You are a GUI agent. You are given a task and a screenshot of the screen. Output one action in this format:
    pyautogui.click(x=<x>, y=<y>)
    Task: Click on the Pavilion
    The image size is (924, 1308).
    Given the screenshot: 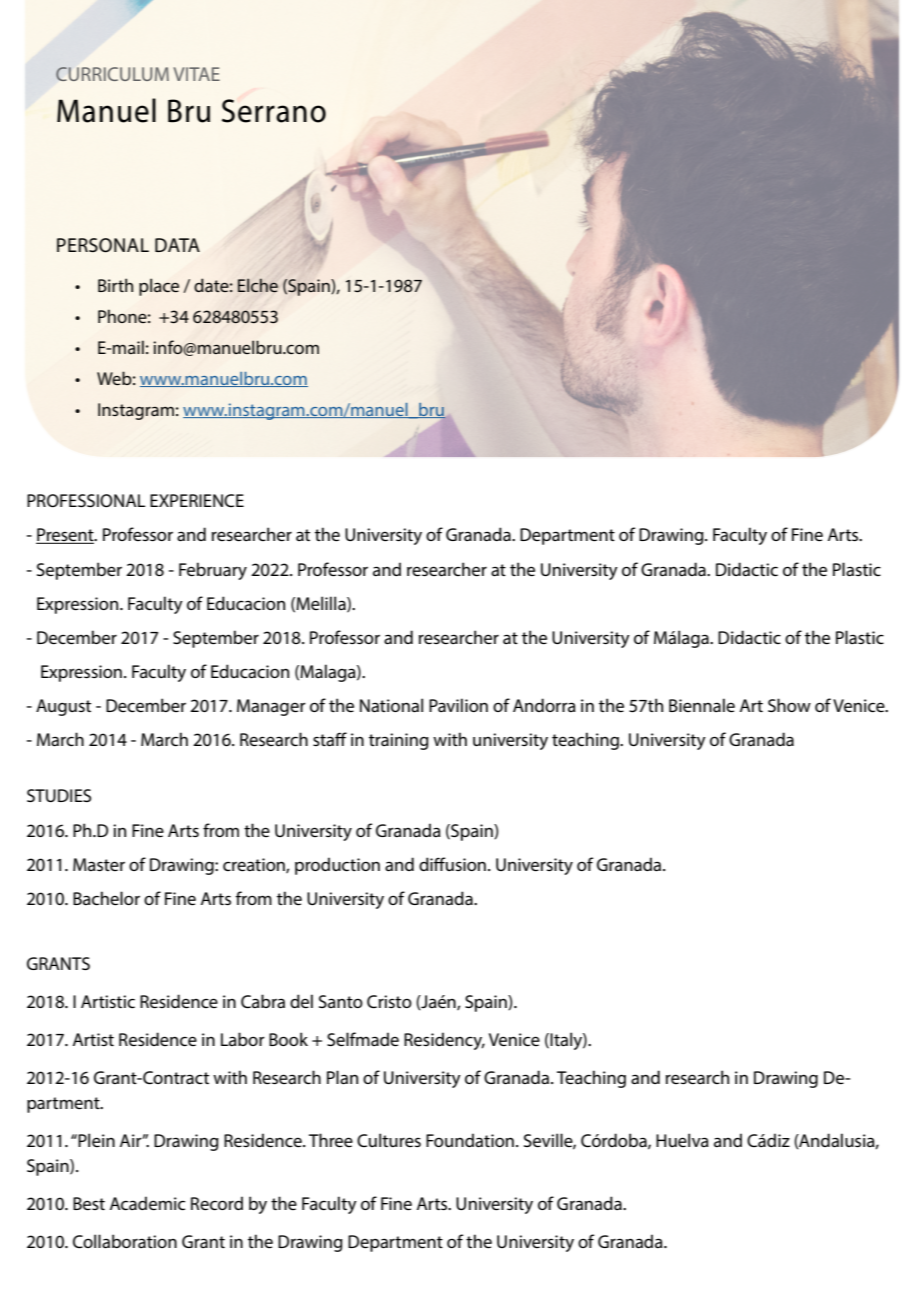 What is the action you would take?
    pyautogui.click(x=458, y=705)
